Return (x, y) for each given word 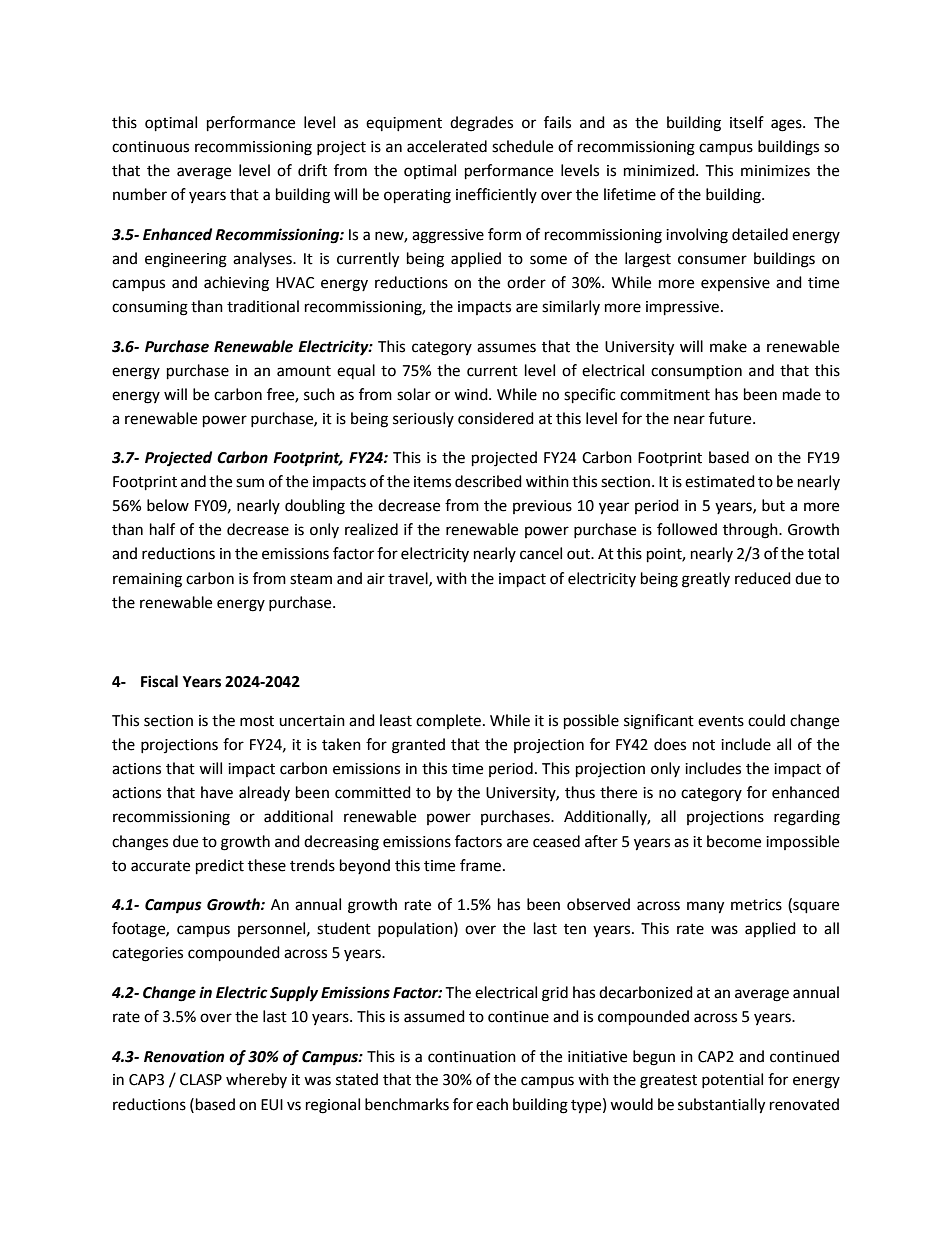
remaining (147, 580)
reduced (763, 578)
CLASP (201, 1080)
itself (747, 122)
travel (409, 579)
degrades (481, 124)
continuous (150, 147)
